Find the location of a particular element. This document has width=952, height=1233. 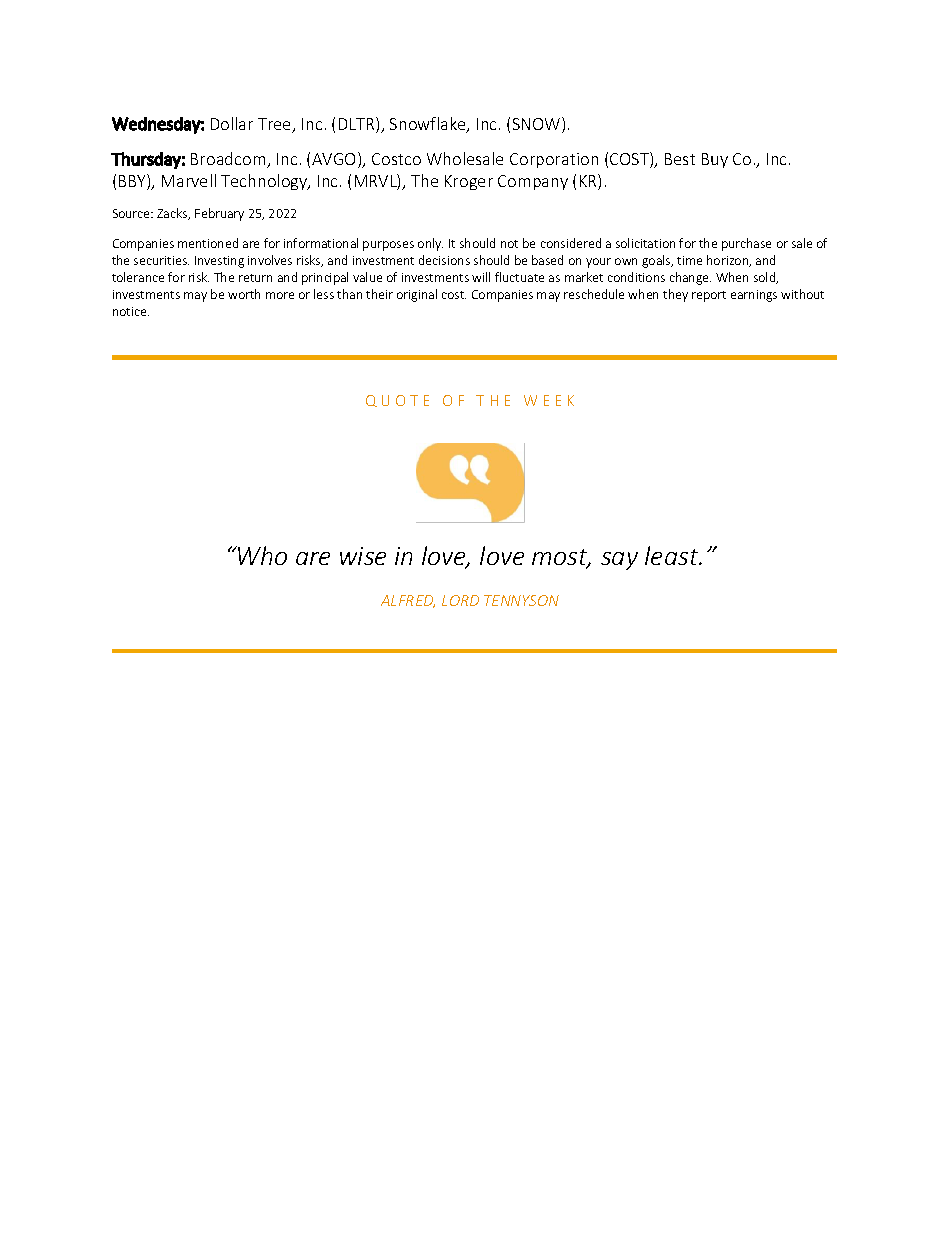

original is located at coordinates (417, 295).
